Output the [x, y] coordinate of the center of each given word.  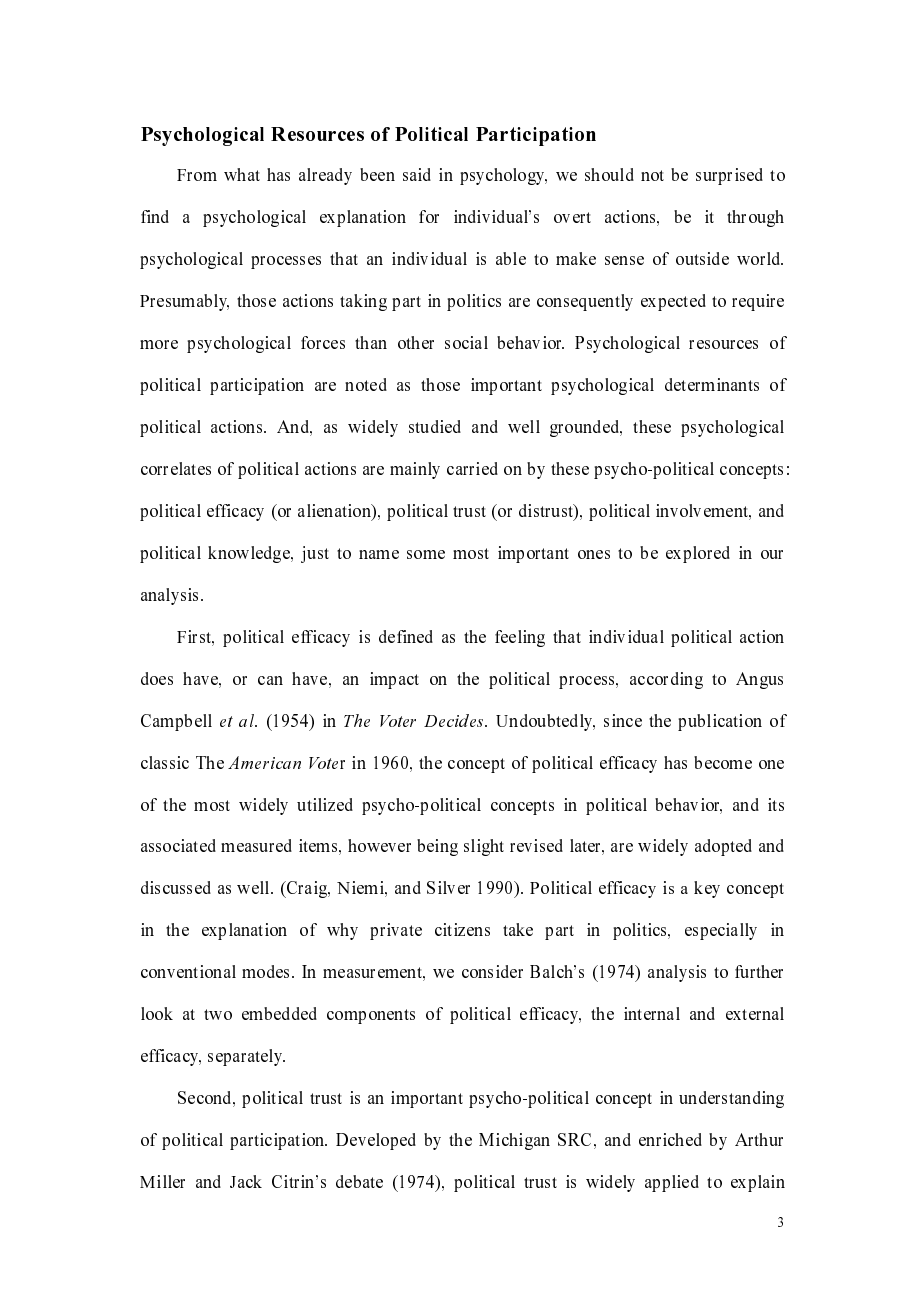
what [242, 174]
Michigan [514, 1141]
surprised [729, 176]
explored [698, 554]
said [417, 174]
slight [484, 847]
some [426, 554]
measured [256, 845]
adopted [723, 847]
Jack [246, 1181]
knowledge [250, 554]
